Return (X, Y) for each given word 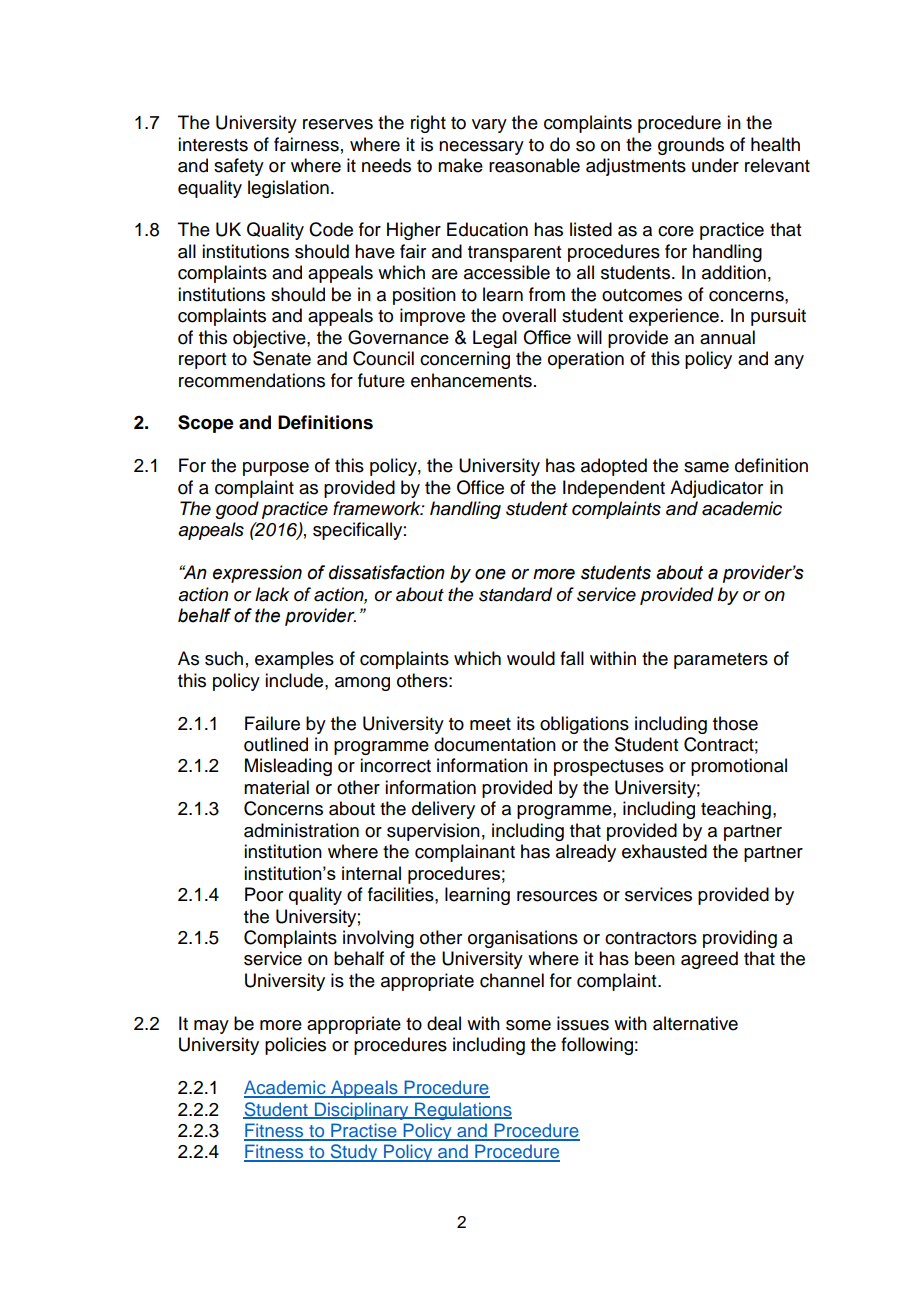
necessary (481, 148)
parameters (721, 661)
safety (239, 167)
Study (354, 1153)
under (715, 165)
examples (294, 660)
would (531, 658)
